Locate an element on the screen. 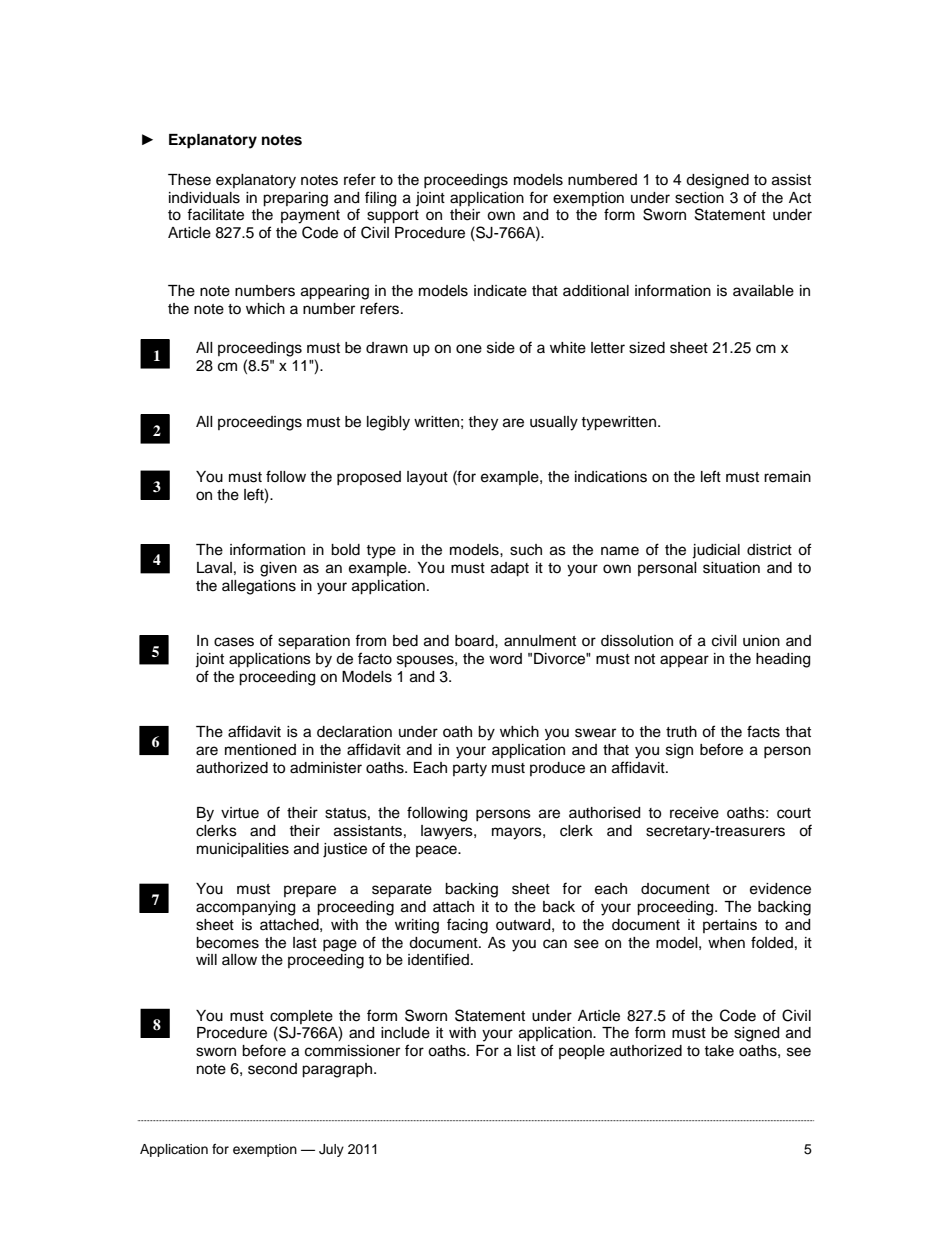 The width and height of the screenshot is (952, 1233). judicial is located at coordinates (716, 551).
